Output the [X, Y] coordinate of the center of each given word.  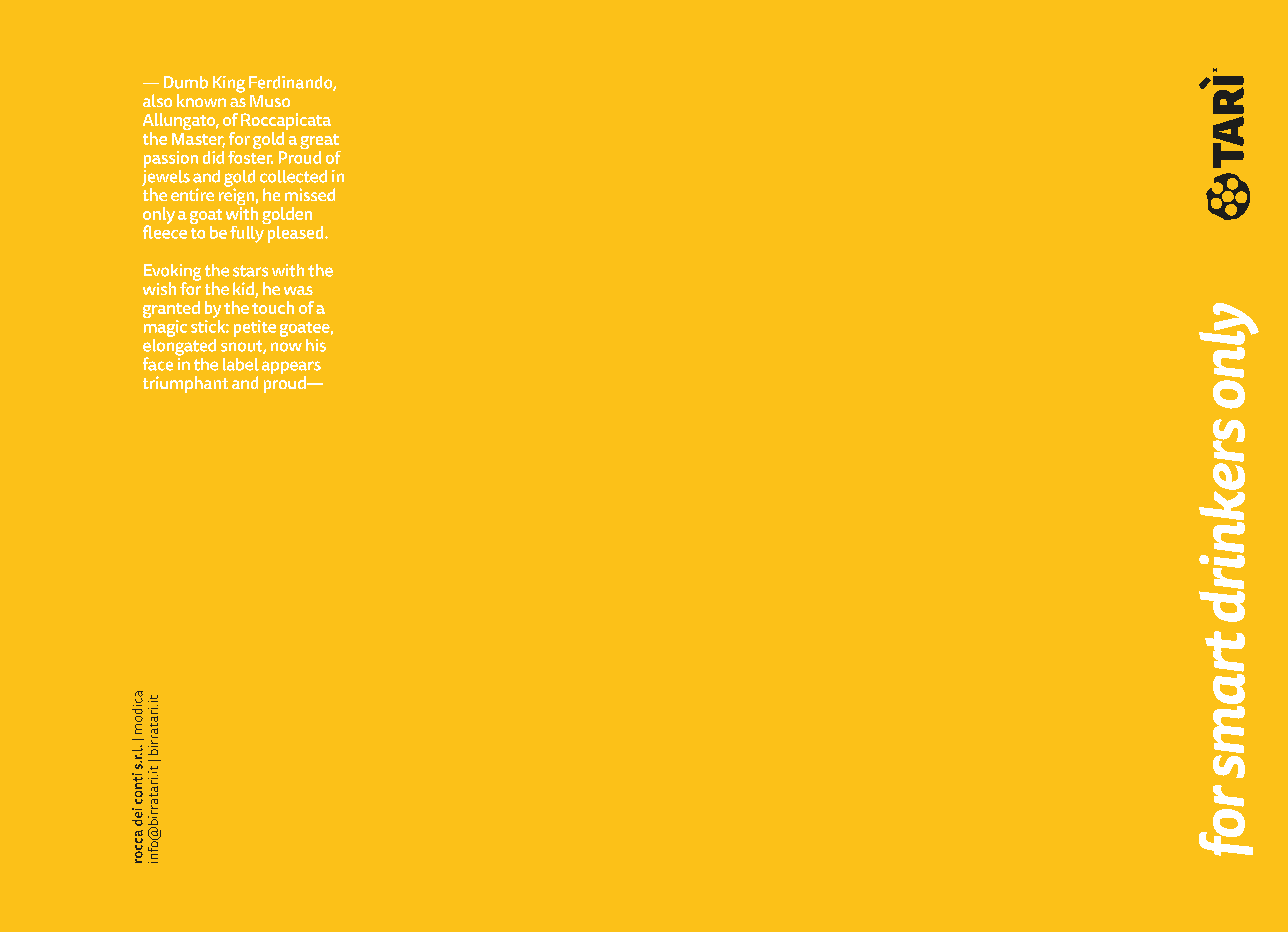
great [320, 143]
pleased [295, 233]
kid [244, 290]
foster [250, 156]
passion [171, 159]
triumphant [185, 384]
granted [171, 311]
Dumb [186, 82]
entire [192, 194]
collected [293, 176]
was [298, 290]
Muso [270, 101]
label [241, 364]
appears [291, 369]
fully [248, 233]
